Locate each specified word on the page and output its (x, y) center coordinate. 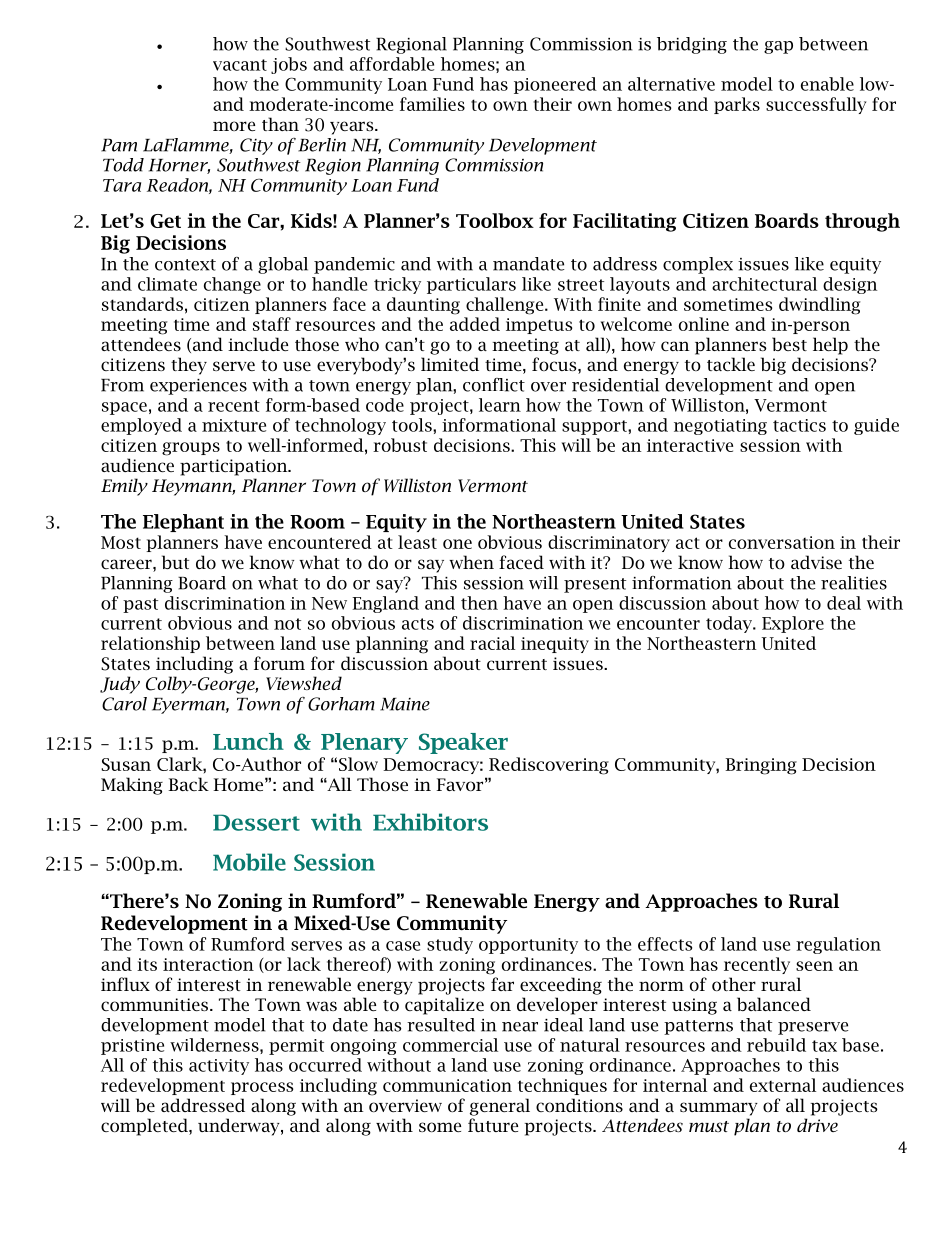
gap (778, 47)
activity (219, 1067)
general (500, 1107)
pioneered (555, 85)
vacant (240, 65)
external (783, 1085)
